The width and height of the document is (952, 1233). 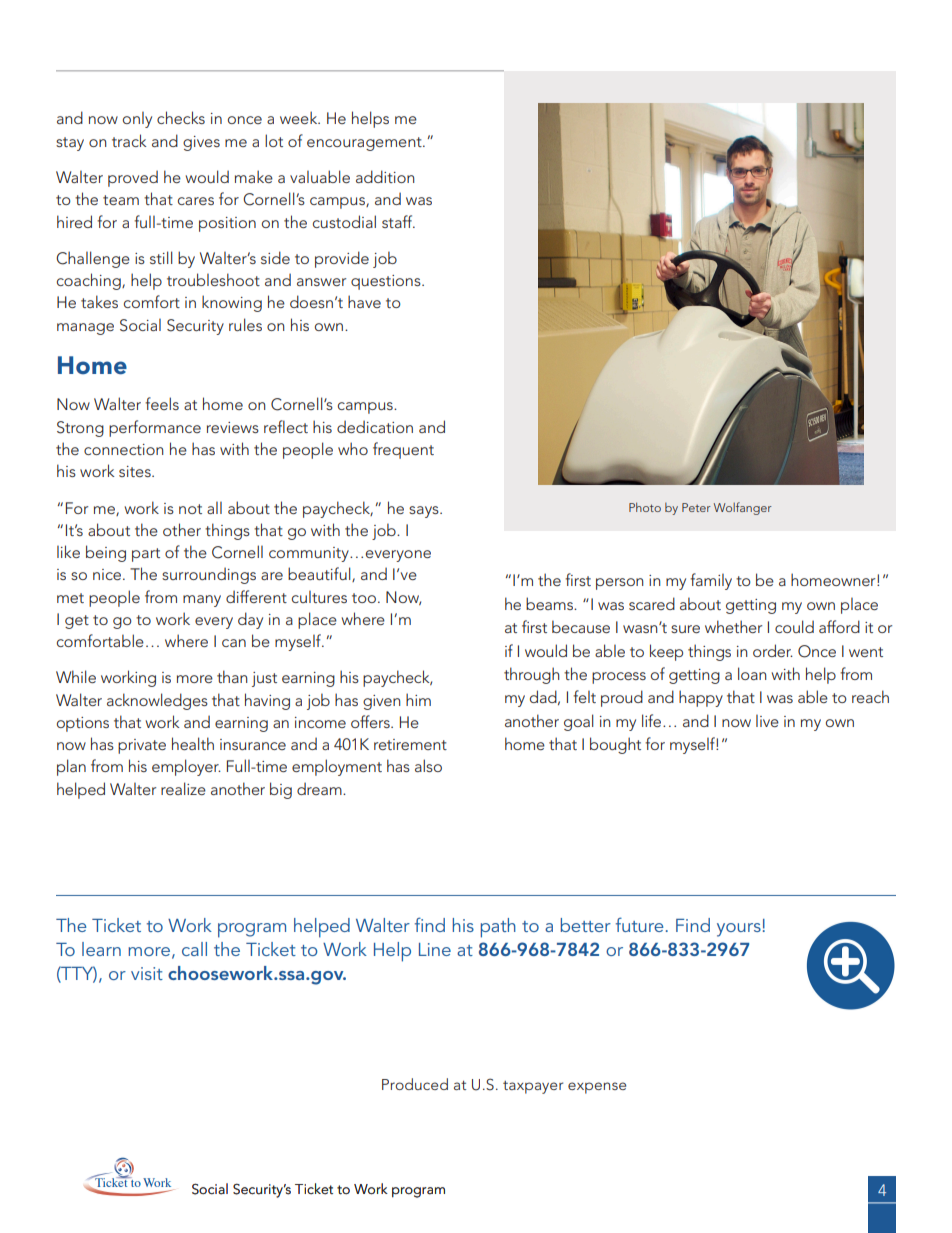 I want to click on track, so click(x=129, y=140).
